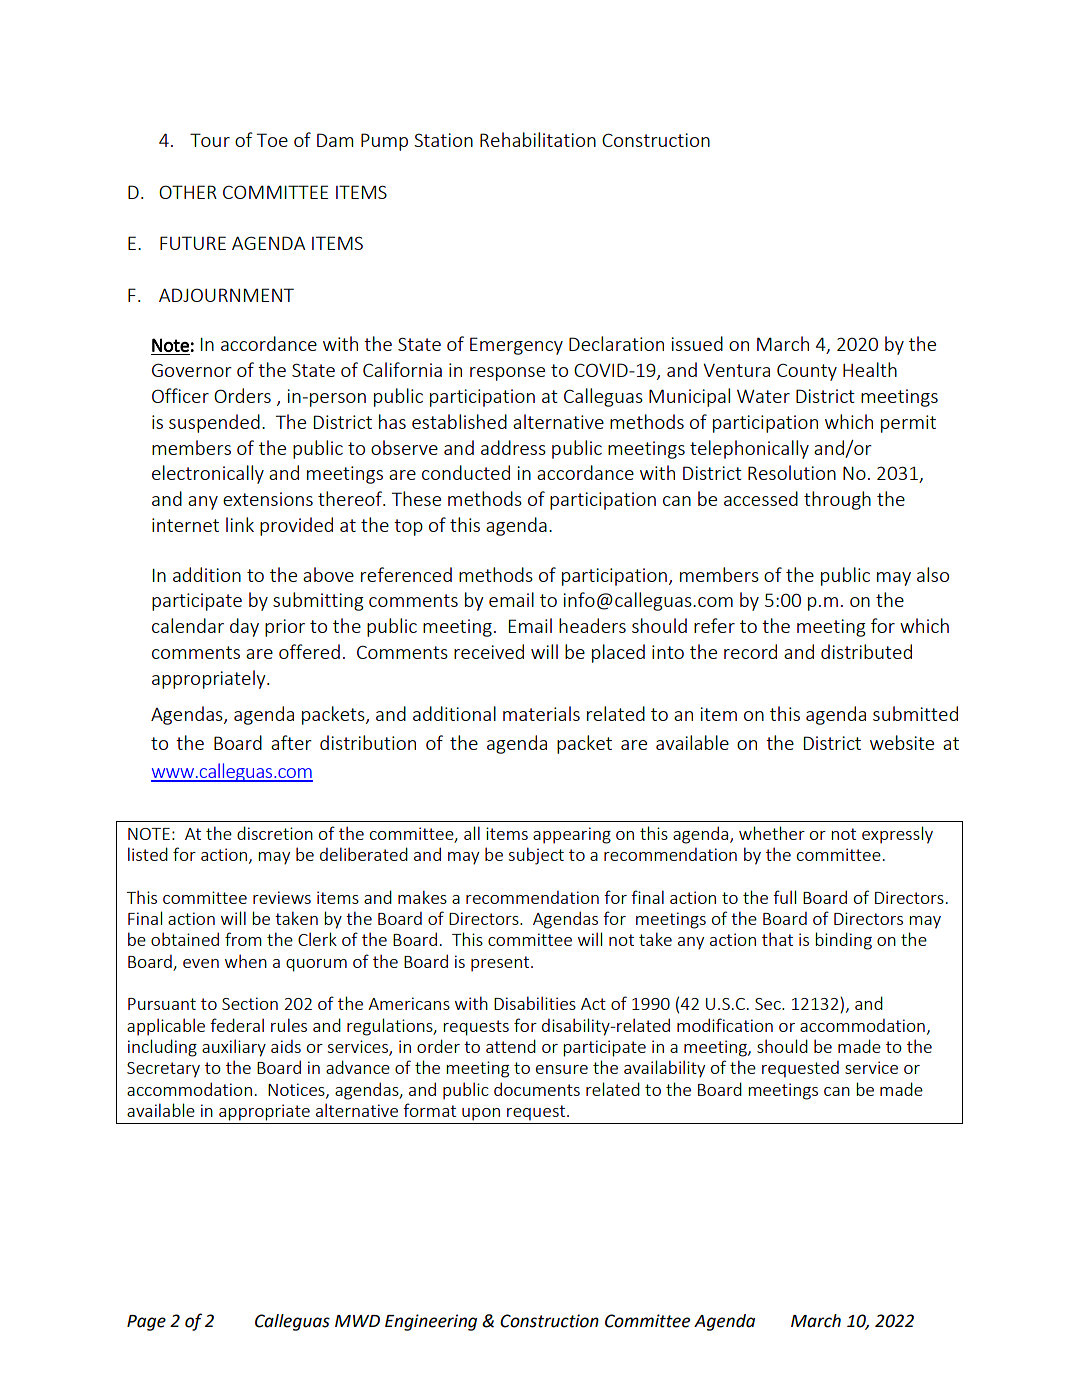 The height and width of the screenshot is (1396, 1079). I want to click on website, so click(902, 742).
